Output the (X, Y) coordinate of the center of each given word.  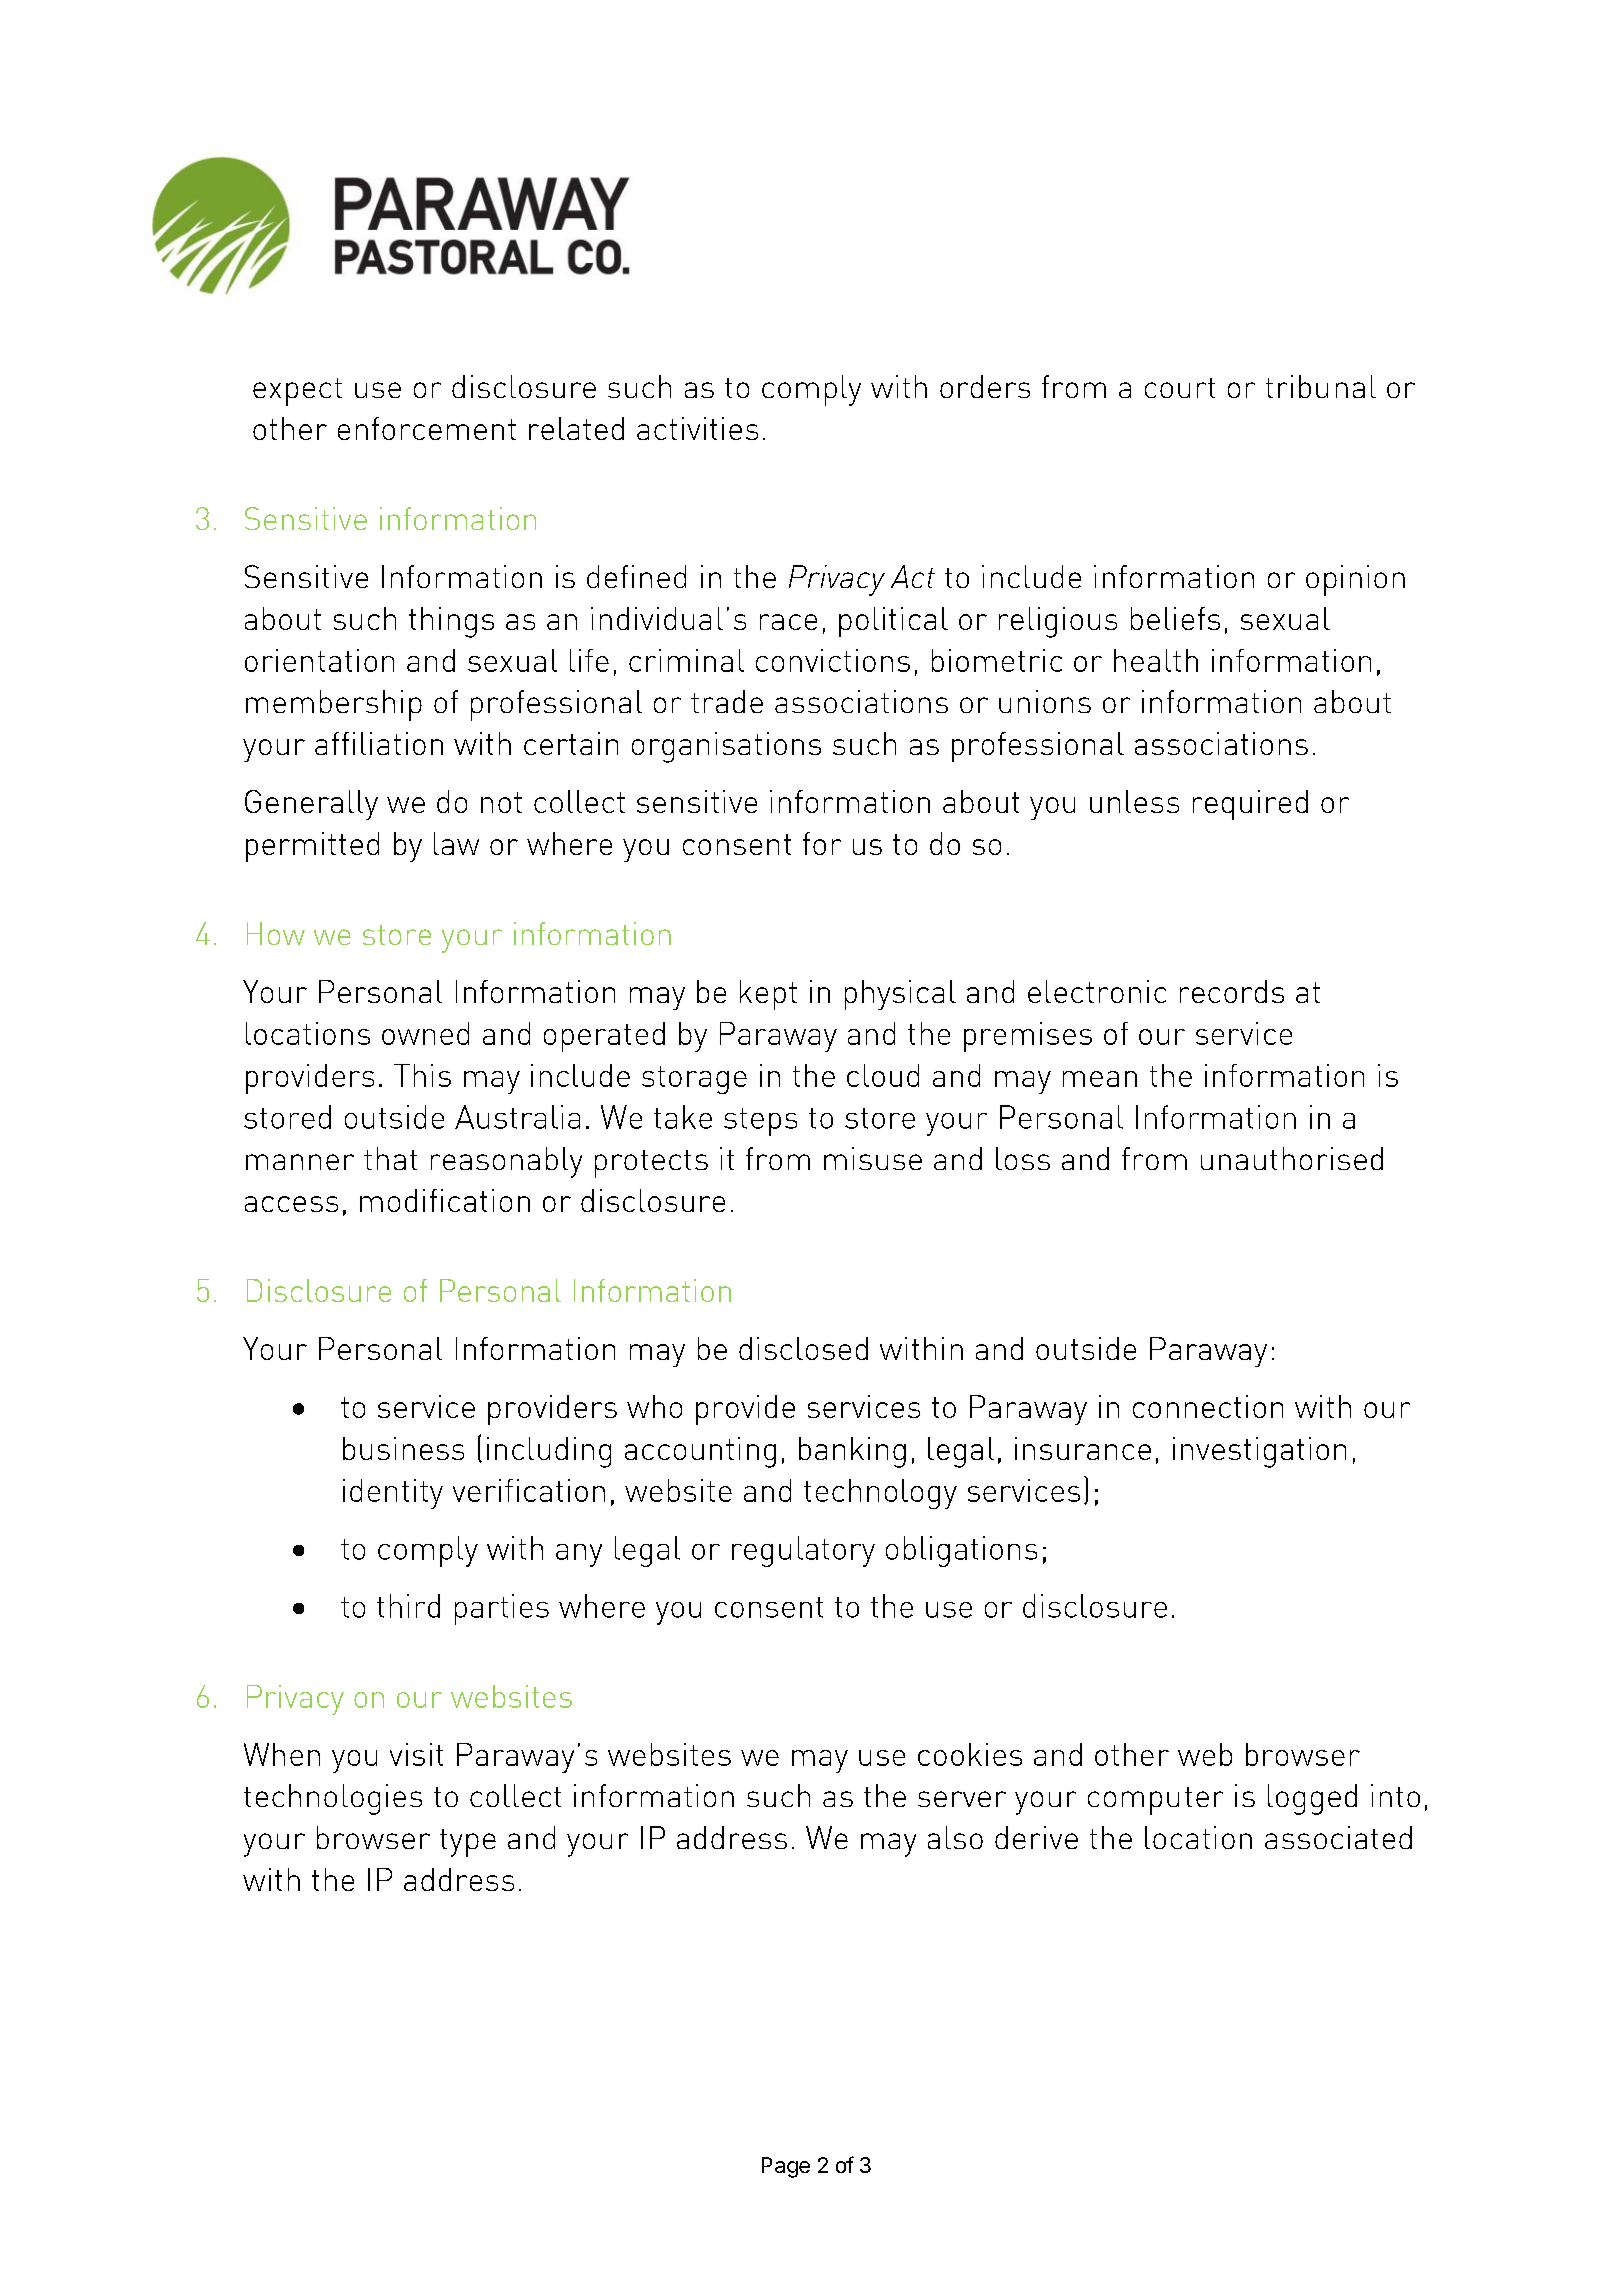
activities (697, 428)
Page (786, 2167)
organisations (726, 747)
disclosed (803, 1348)
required (1250, 805)
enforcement (427, 428)
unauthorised (1292, 1158)
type (468, 1843)
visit (416, 1754)
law (456, 843)
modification (445, 1200)
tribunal (1321, 386)
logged (1312, 1799)
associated (1338, 1837)
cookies (970, 1754)
